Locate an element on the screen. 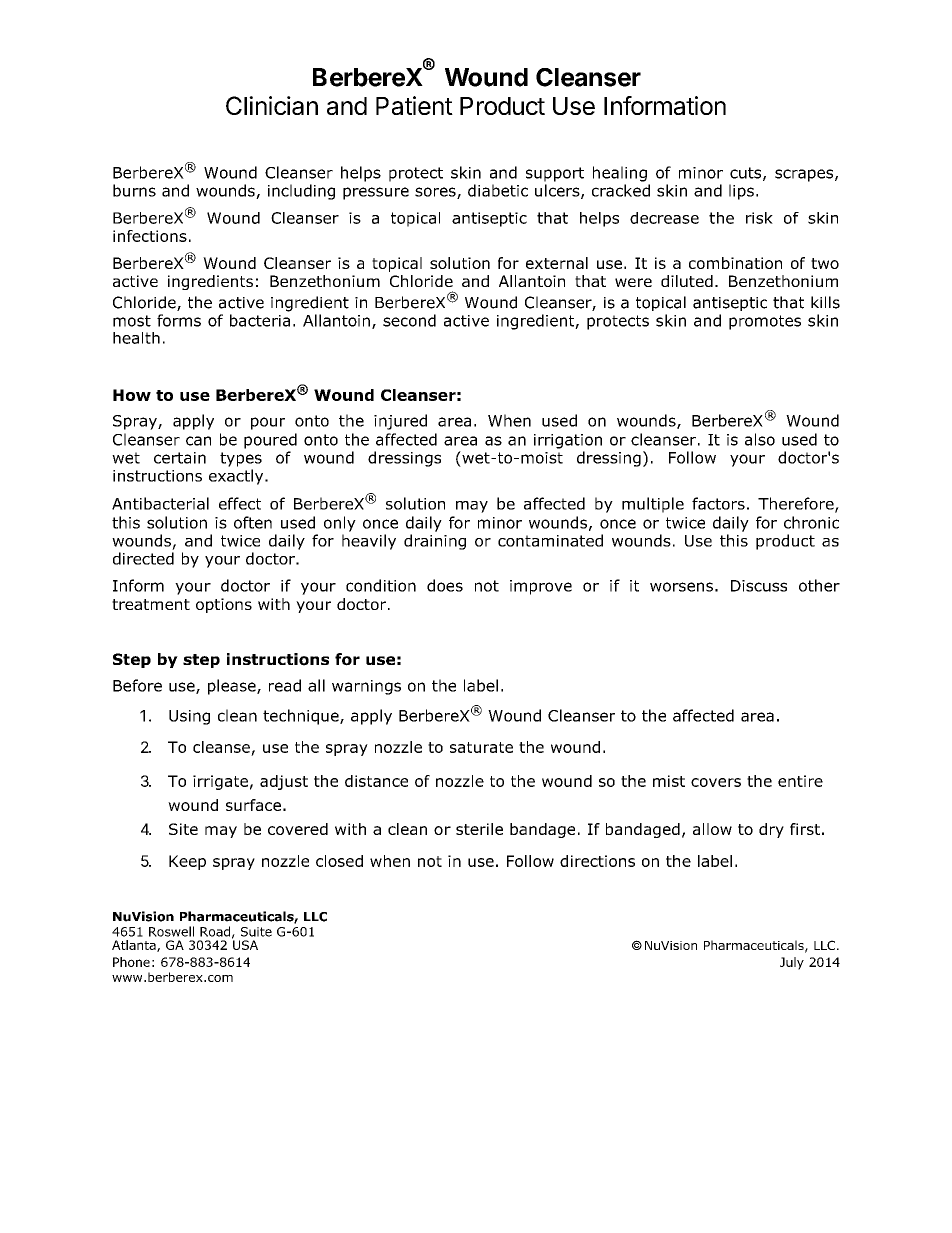 Image resolution: width=952 pixels, height=1233 pixels. lips is located at coordinates (741, 192).
